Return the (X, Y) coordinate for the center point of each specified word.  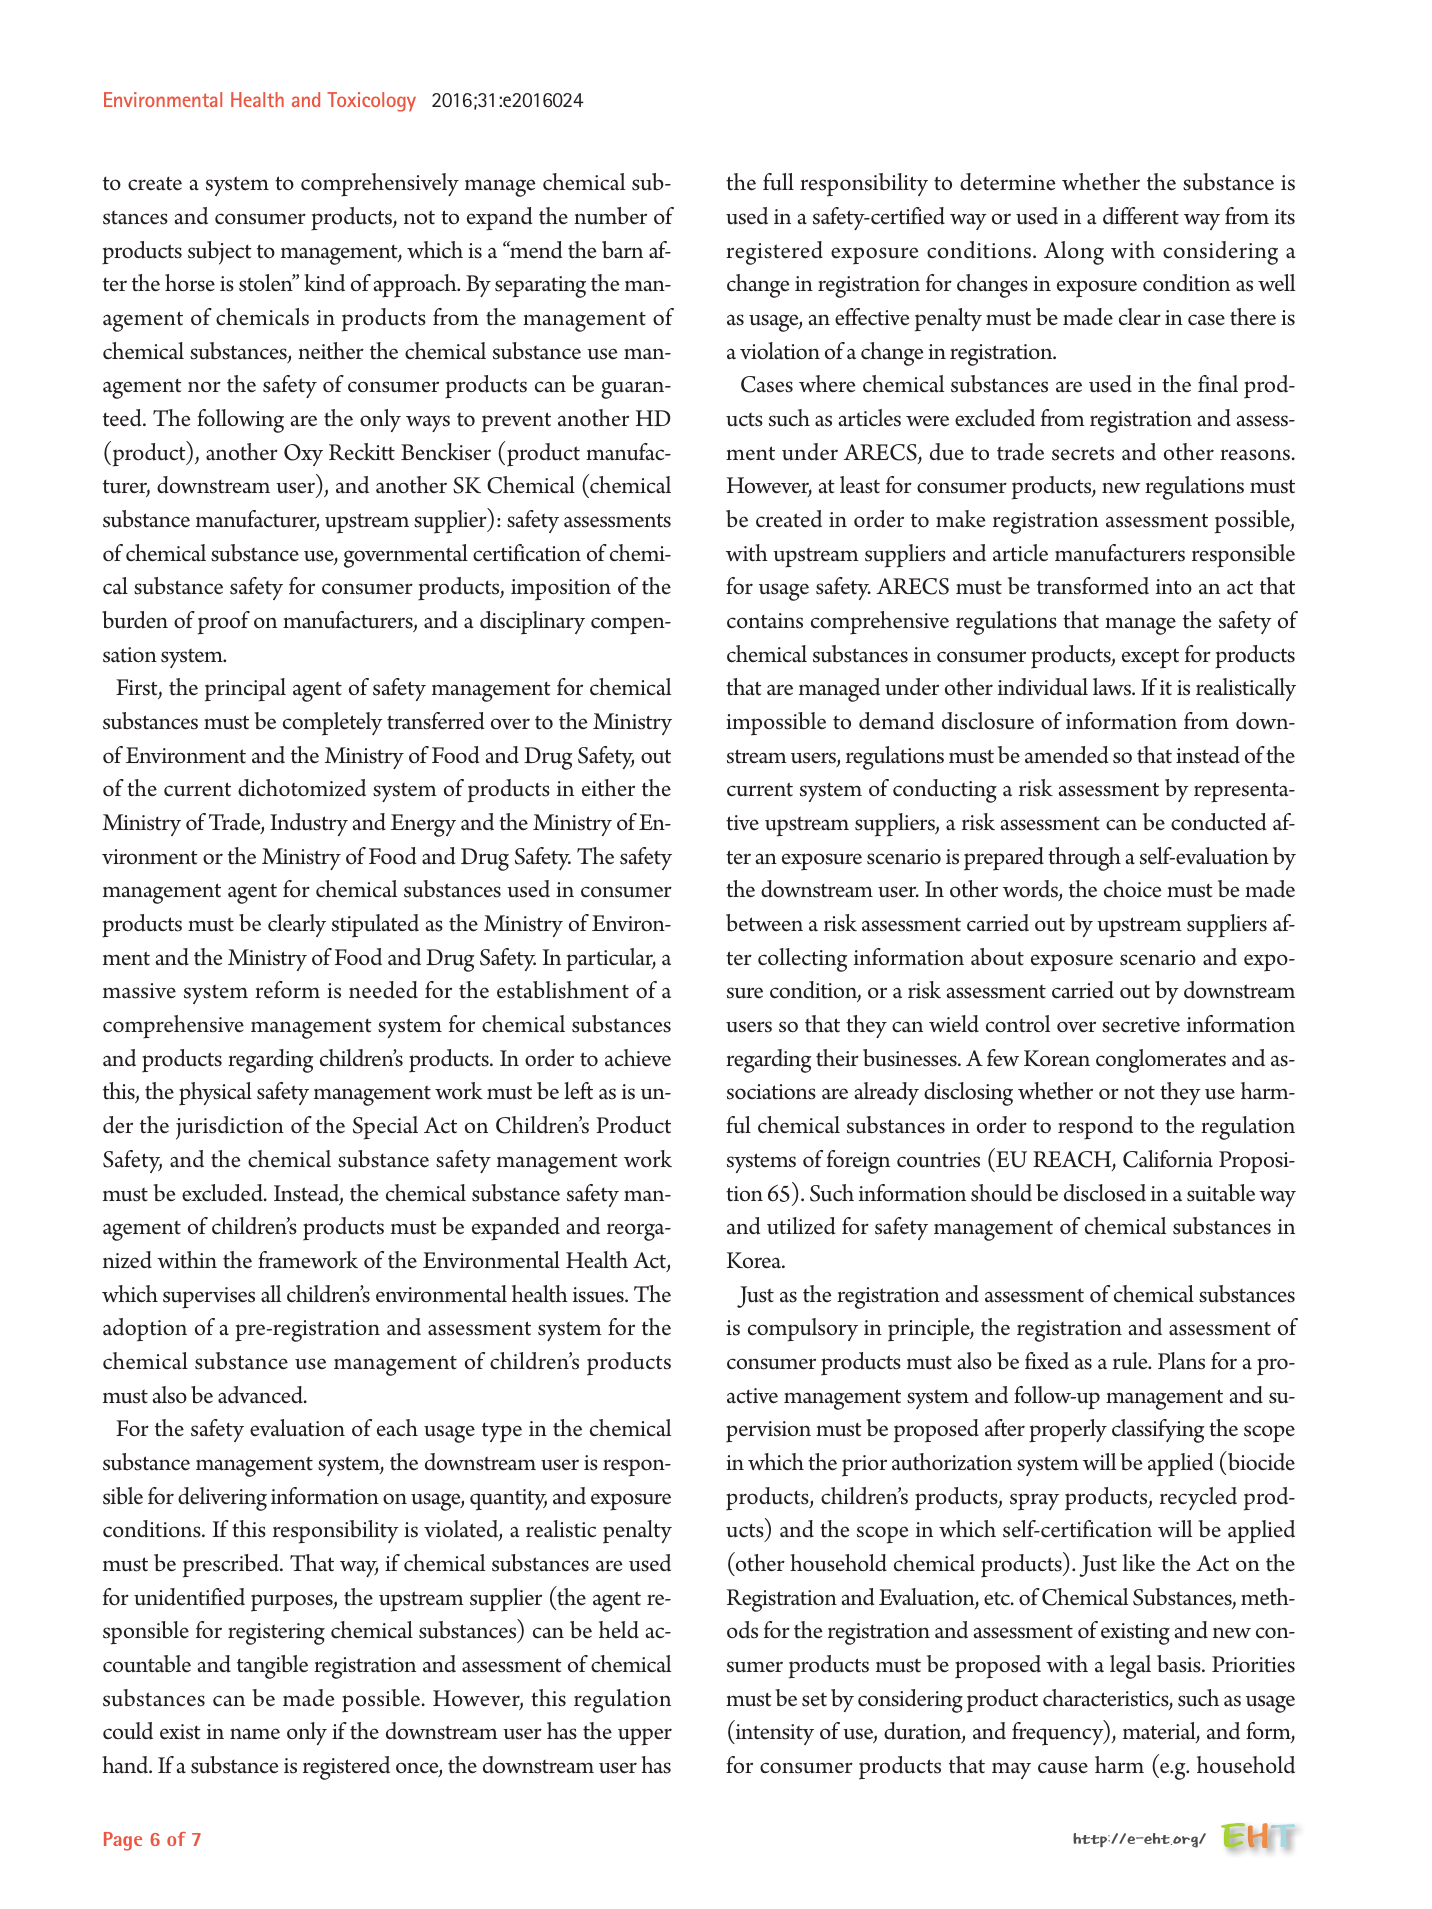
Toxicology (371, 102)
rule (1131, 1361)
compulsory (803, 1330)
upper (645, 1737)
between (764, 923)
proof (224, 623)
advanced (261, 1395)
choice (1133, 889)
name (255, 1734)
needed (383, 990)
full (778, 182)
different (1141, 216)
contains (765, 621)
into (1174, 587)
